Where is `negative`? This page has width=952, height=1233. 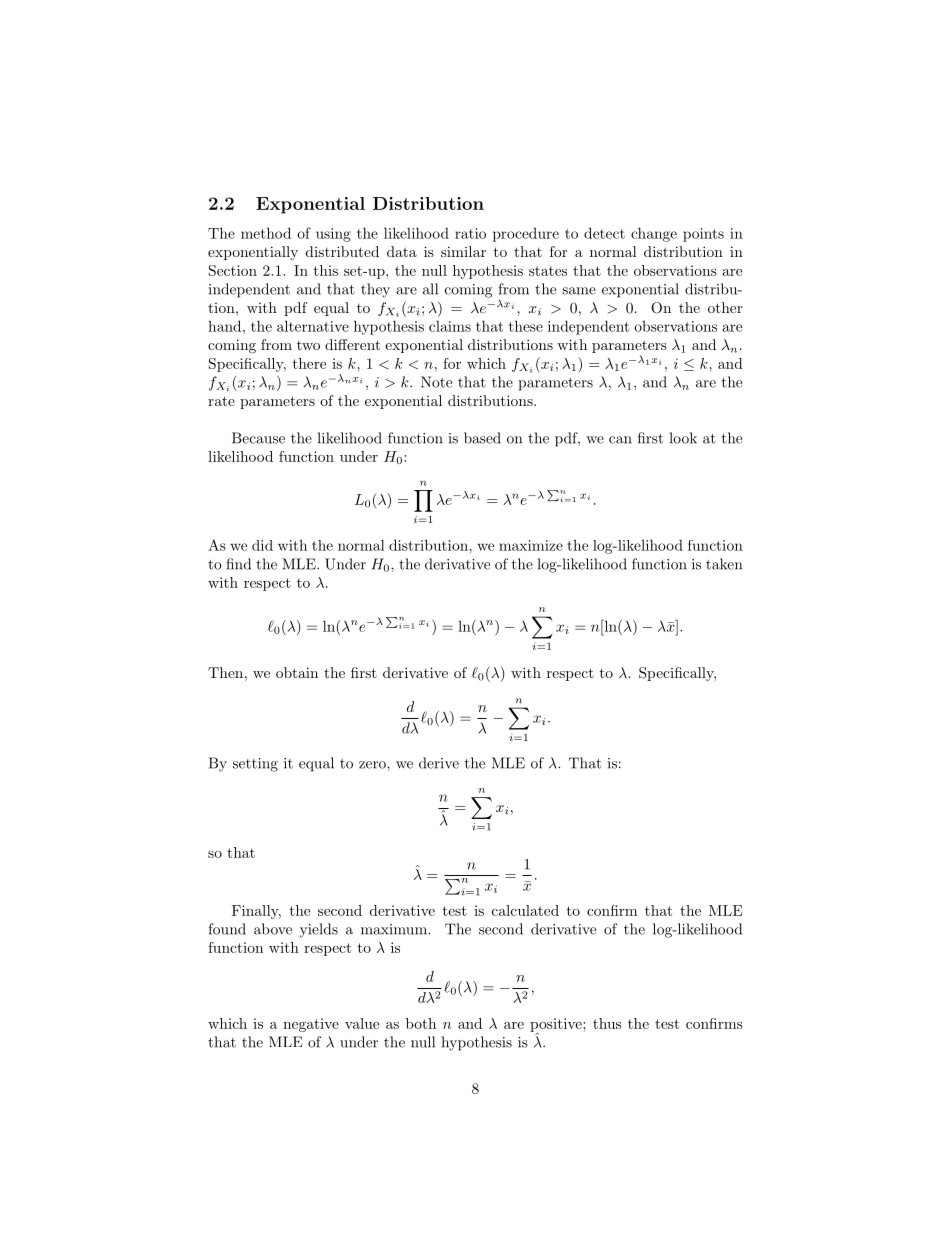 negative is located at coordinates (311, 1025).
